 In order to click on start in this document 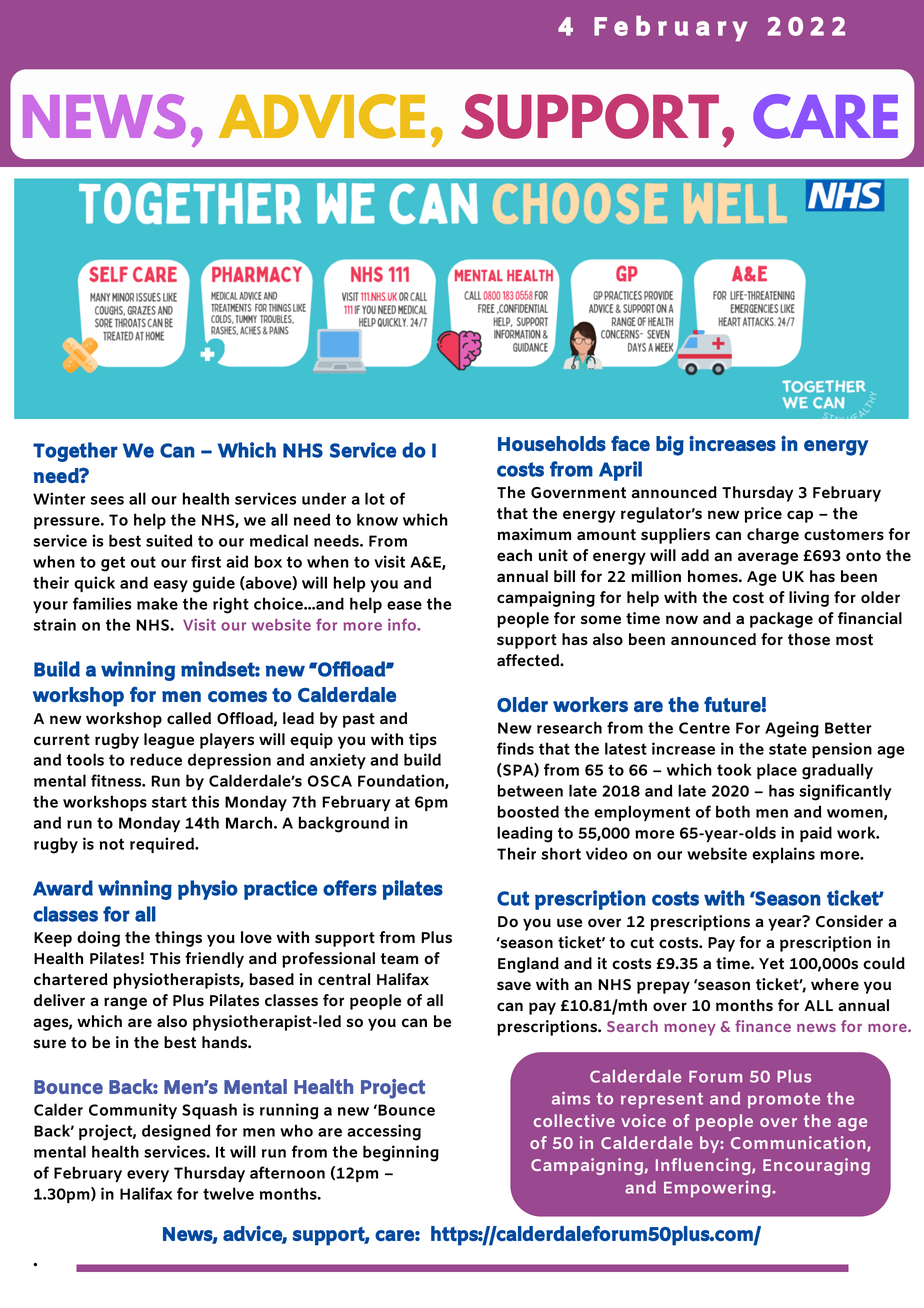, I will do `click(169, 802)`.
